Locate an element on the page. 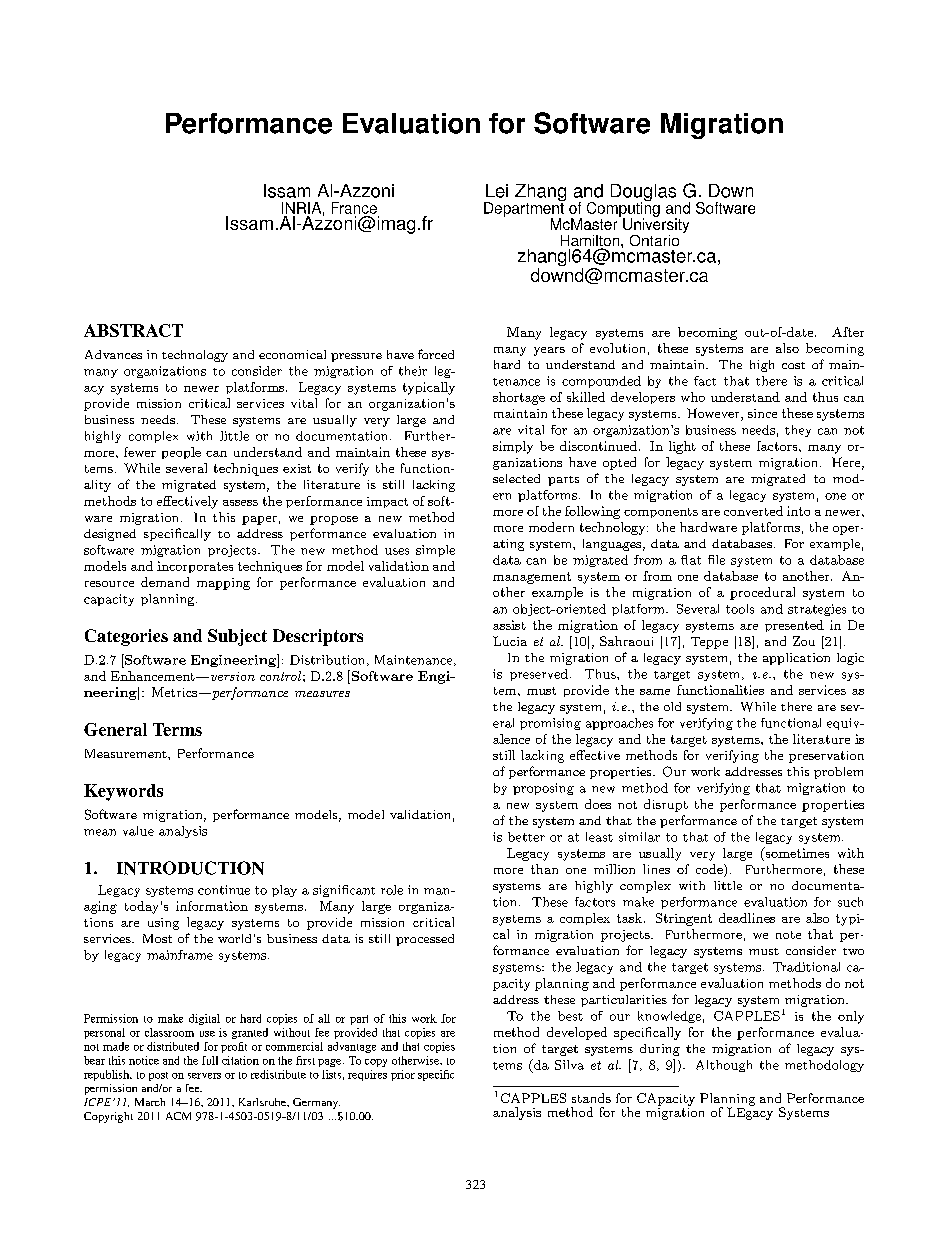  prior is located at coordinates (403, 1075).
